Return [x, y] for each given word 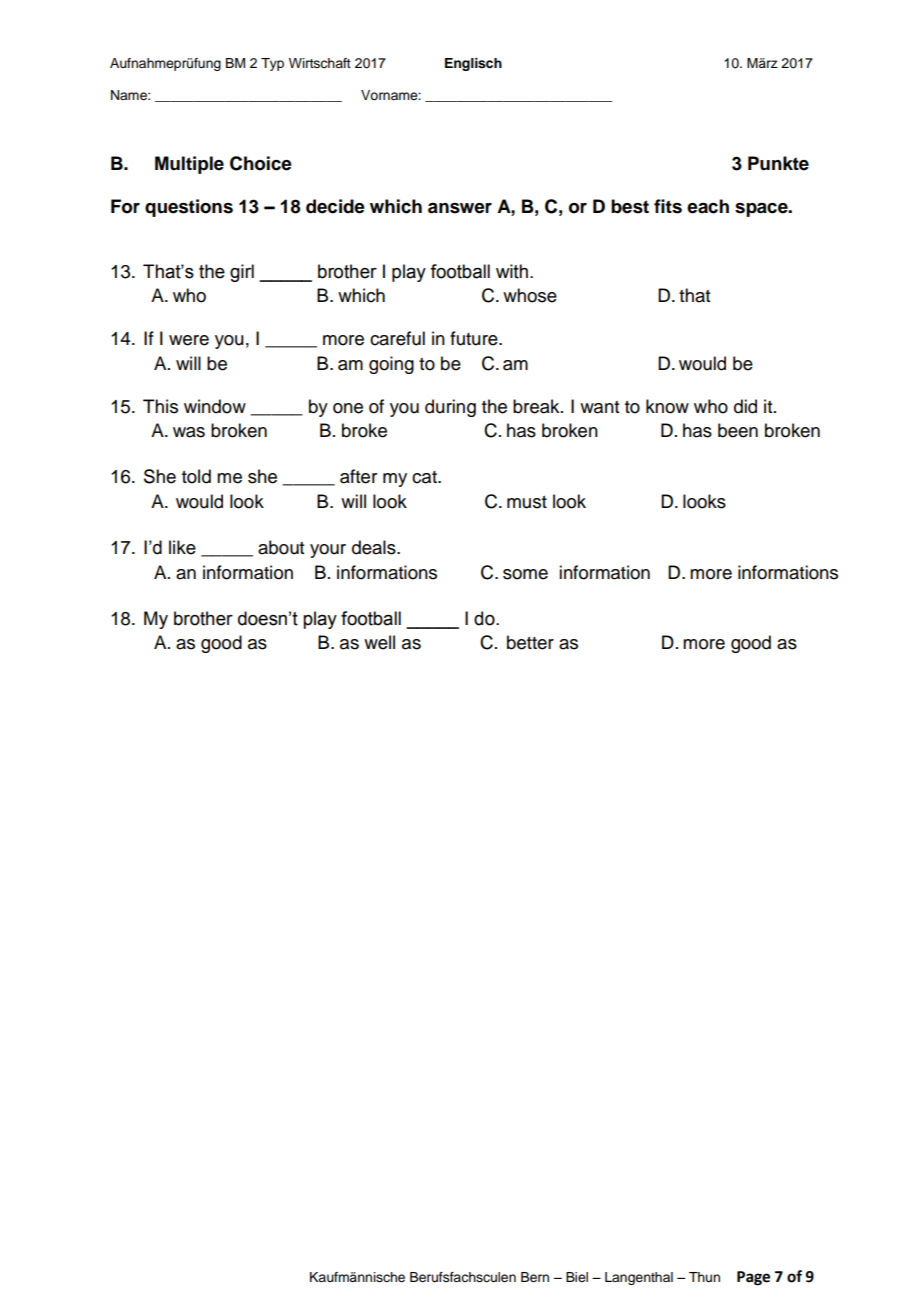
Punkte [778, 163]
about [281, 547]
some [525, 574]
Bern [535, 1277]
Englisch [473, 64]
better [530, 642]
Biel [577, 1277]
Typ [272, 64]
